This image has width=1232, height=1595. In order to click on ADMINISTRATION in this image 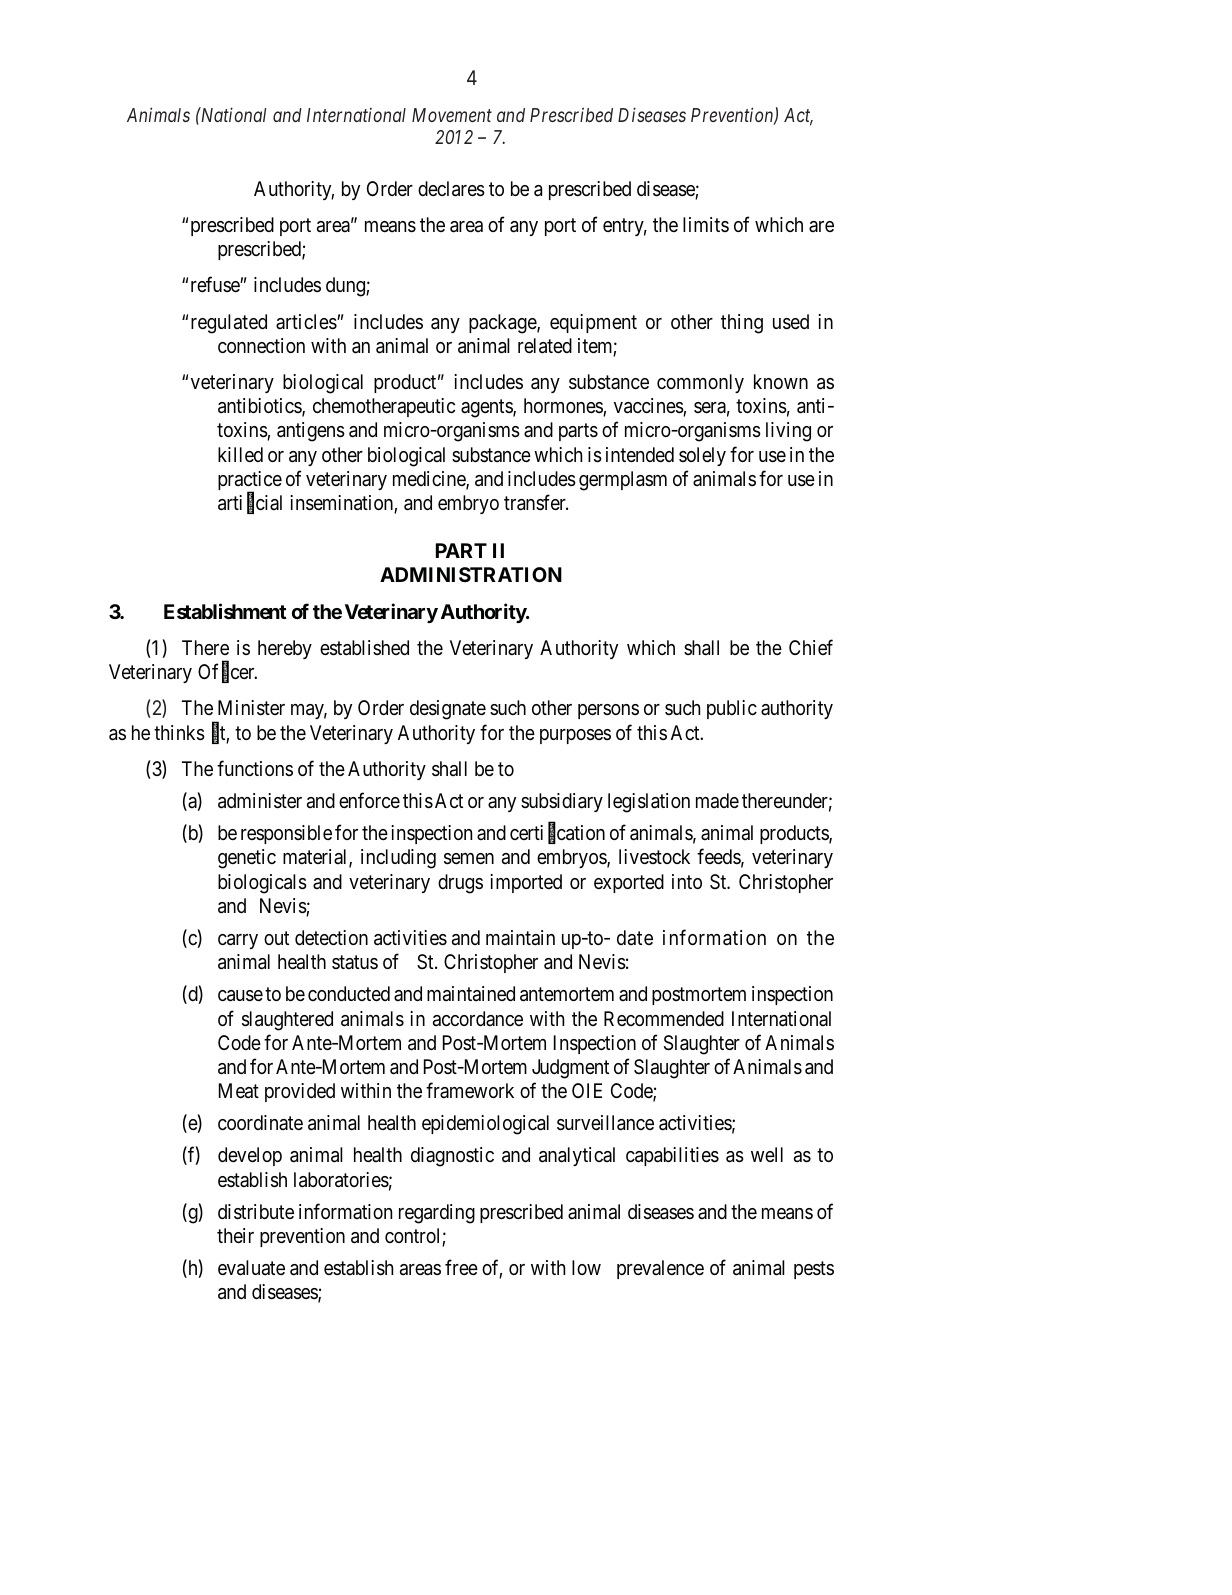, I will do `click(471, 574)`.
